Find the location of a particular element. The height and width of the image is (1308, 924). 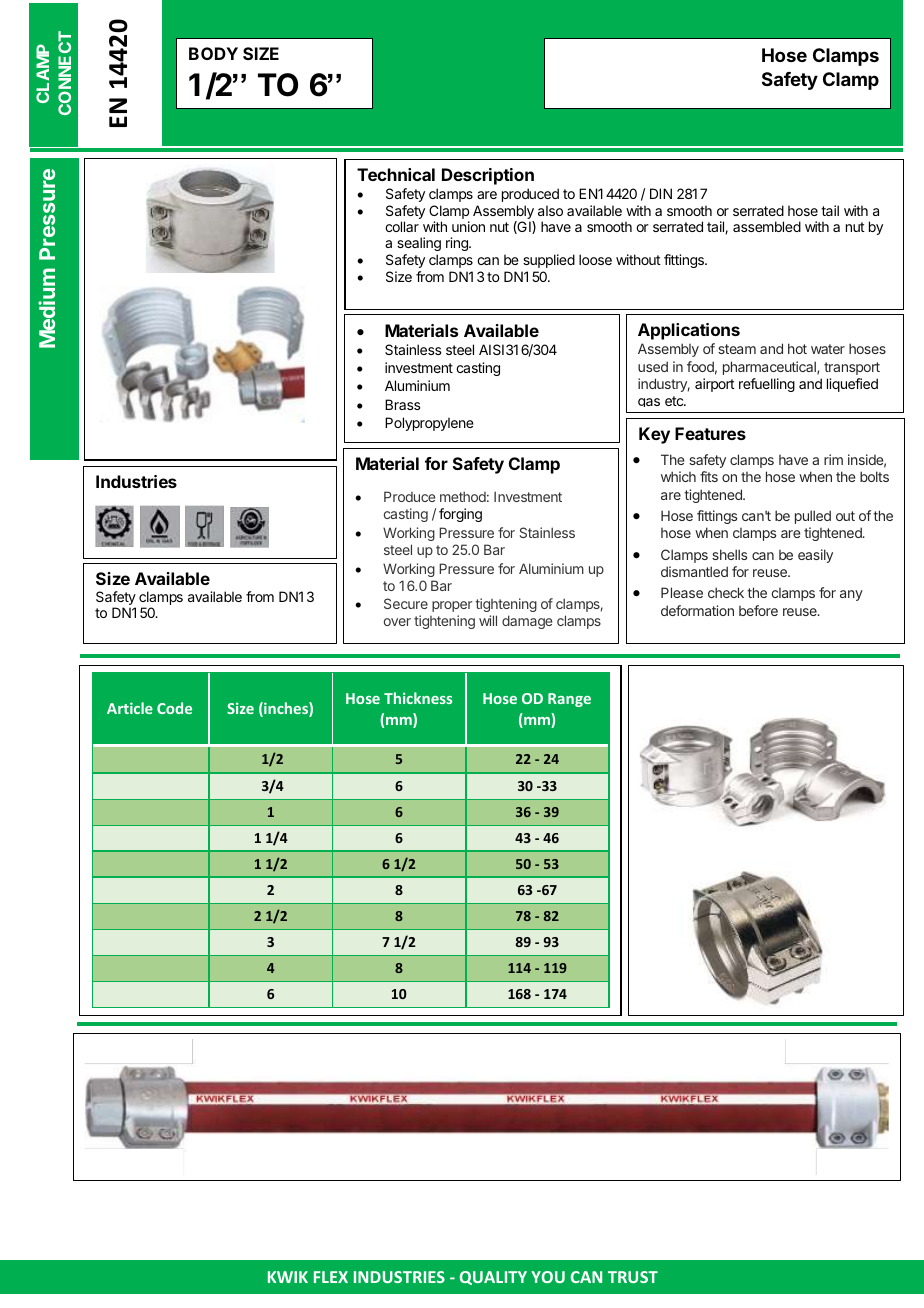

BODY is located at coordinates (213, 53).
